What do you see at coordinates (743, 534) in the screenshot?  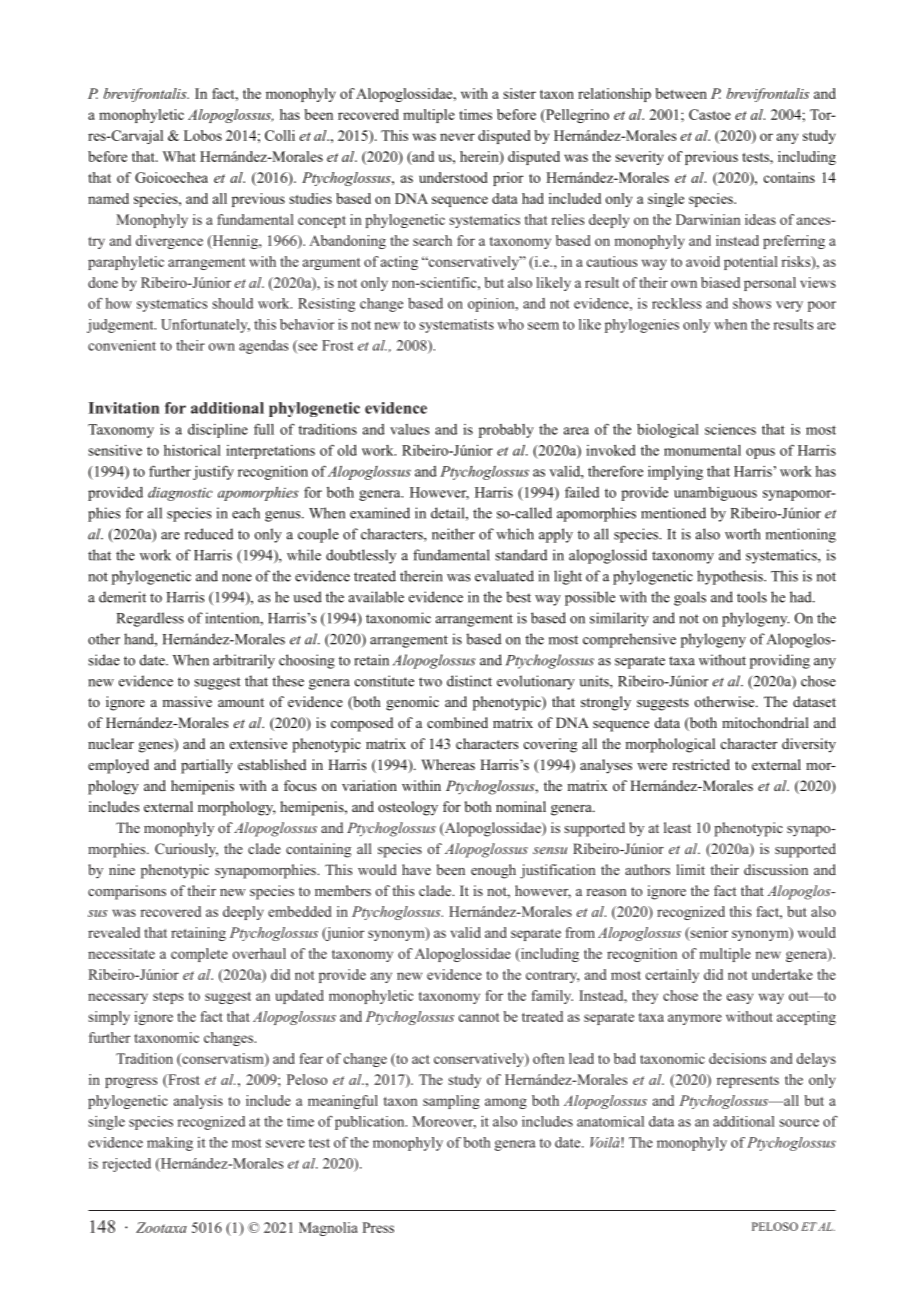 I see `worth` at bounding box center [743, 534].
